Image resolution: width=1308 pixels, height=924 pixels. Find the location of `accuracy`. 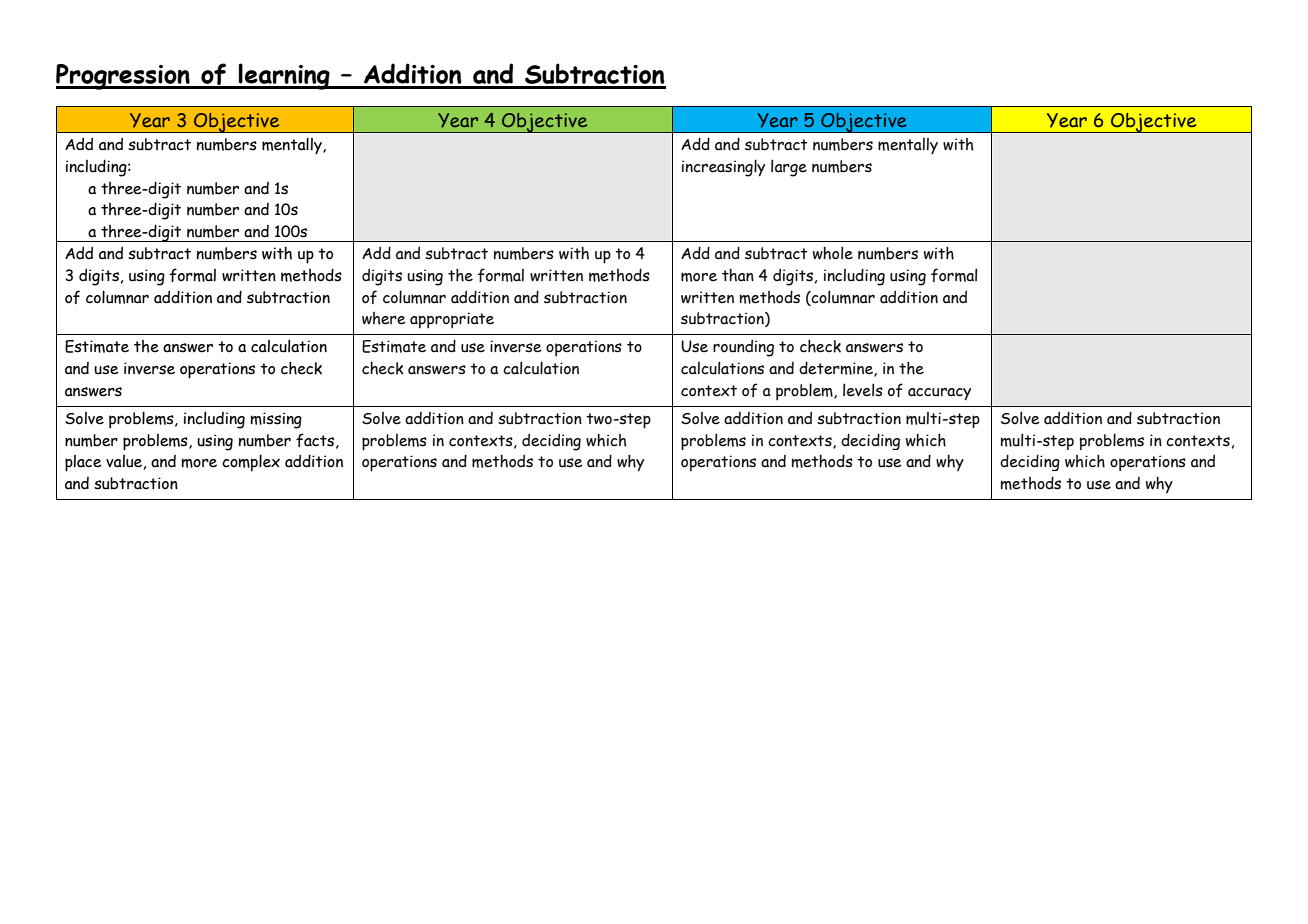

accuracy is located at coordinates (939, 394).
